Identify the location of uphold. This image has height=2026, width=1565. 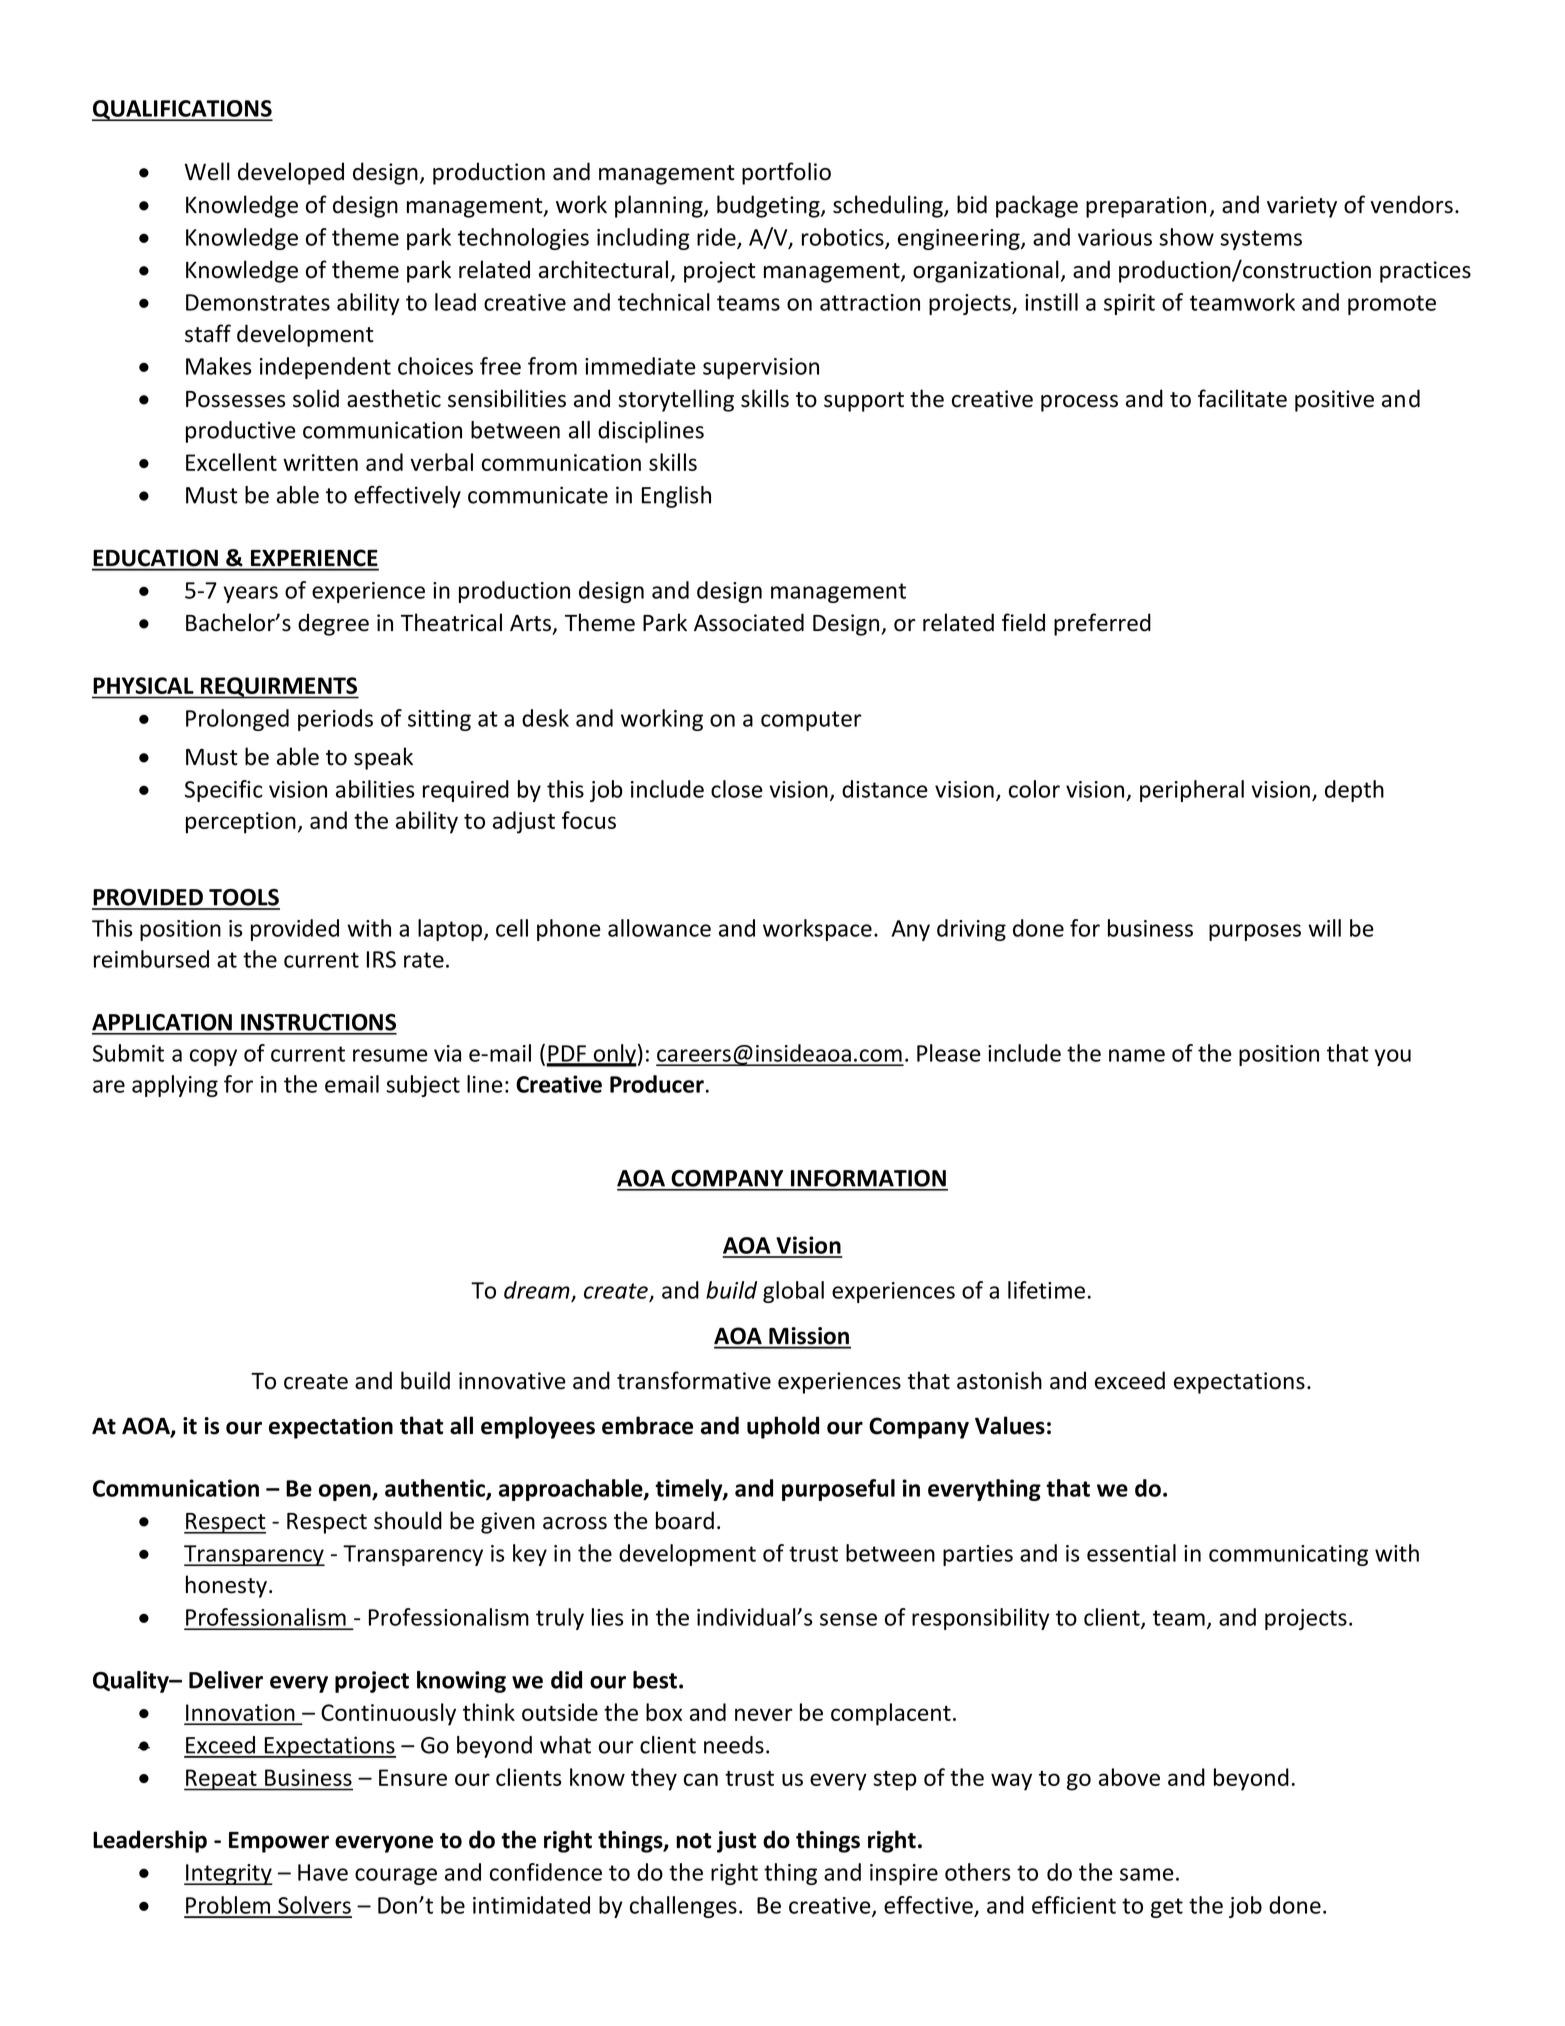
(783, 1427).
